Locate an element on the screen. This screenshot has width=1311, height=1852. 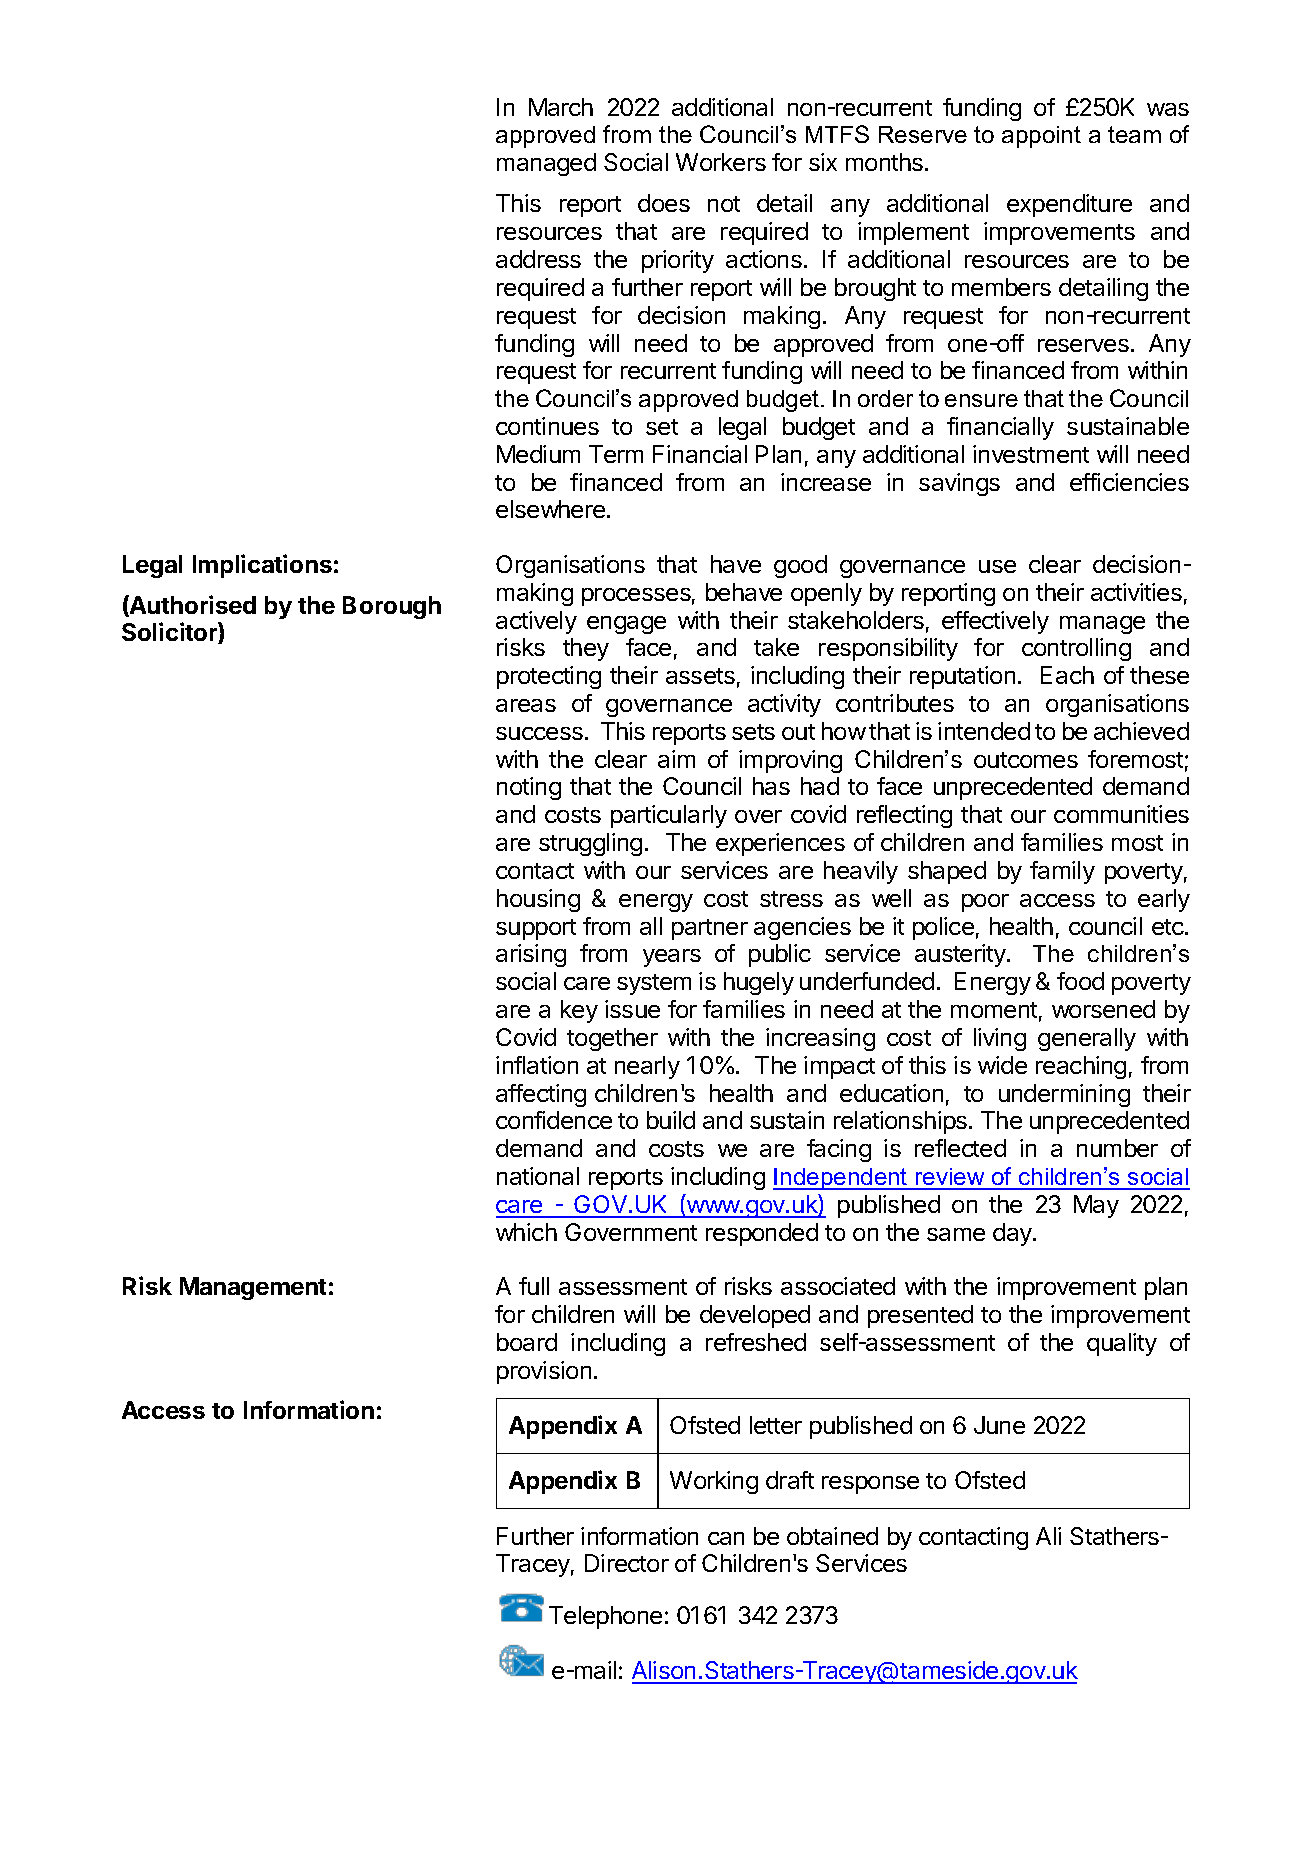
Workers is located at coordinates (721, 162).
